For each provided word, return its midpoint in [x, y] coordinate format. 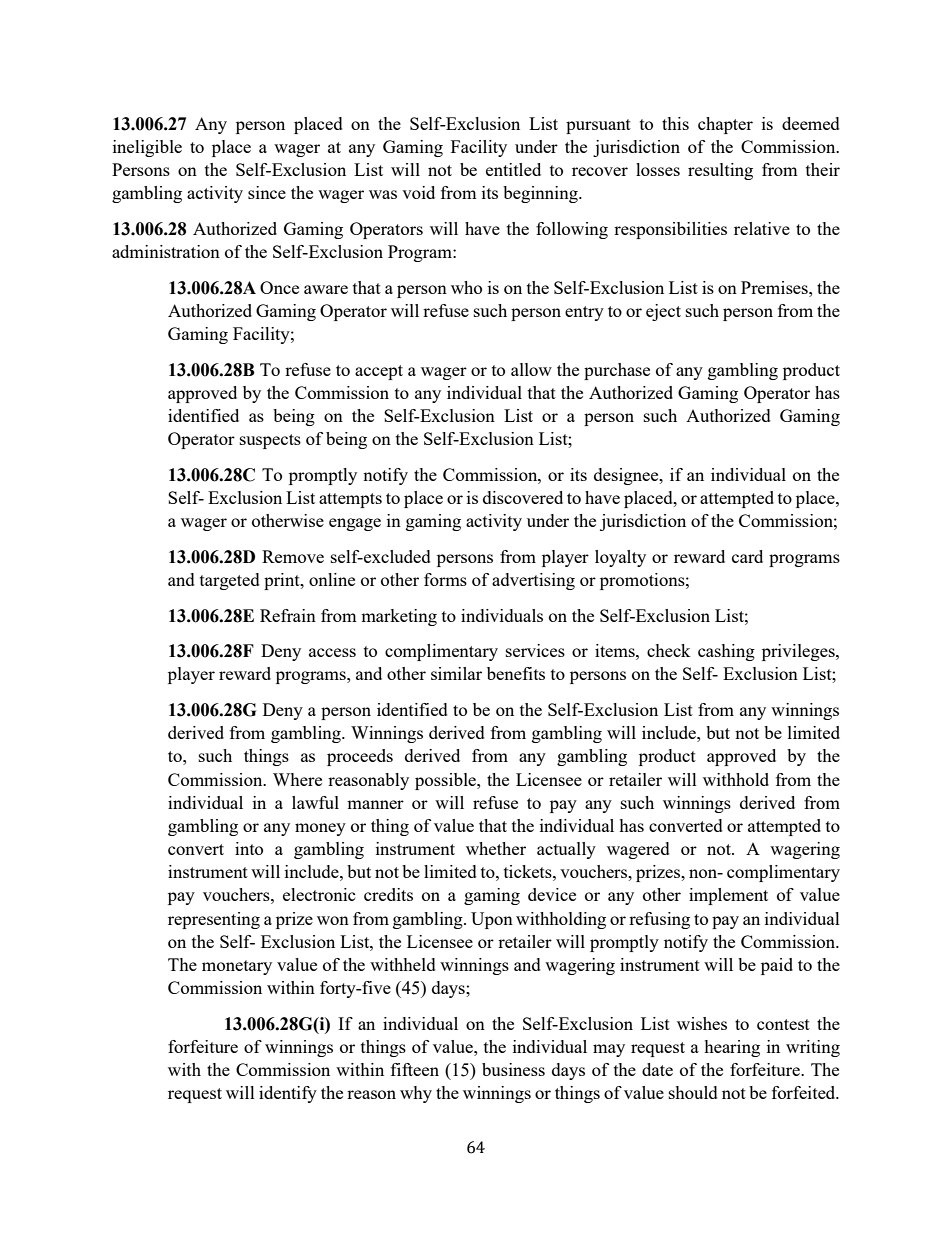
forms [445, 579]
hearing [732, 1048]
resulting [720, 171]
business [513, 1069]
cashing [726, 652]
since [267, 192]
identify [288, 1094]
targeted [230, 581]
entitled [513, 169]
